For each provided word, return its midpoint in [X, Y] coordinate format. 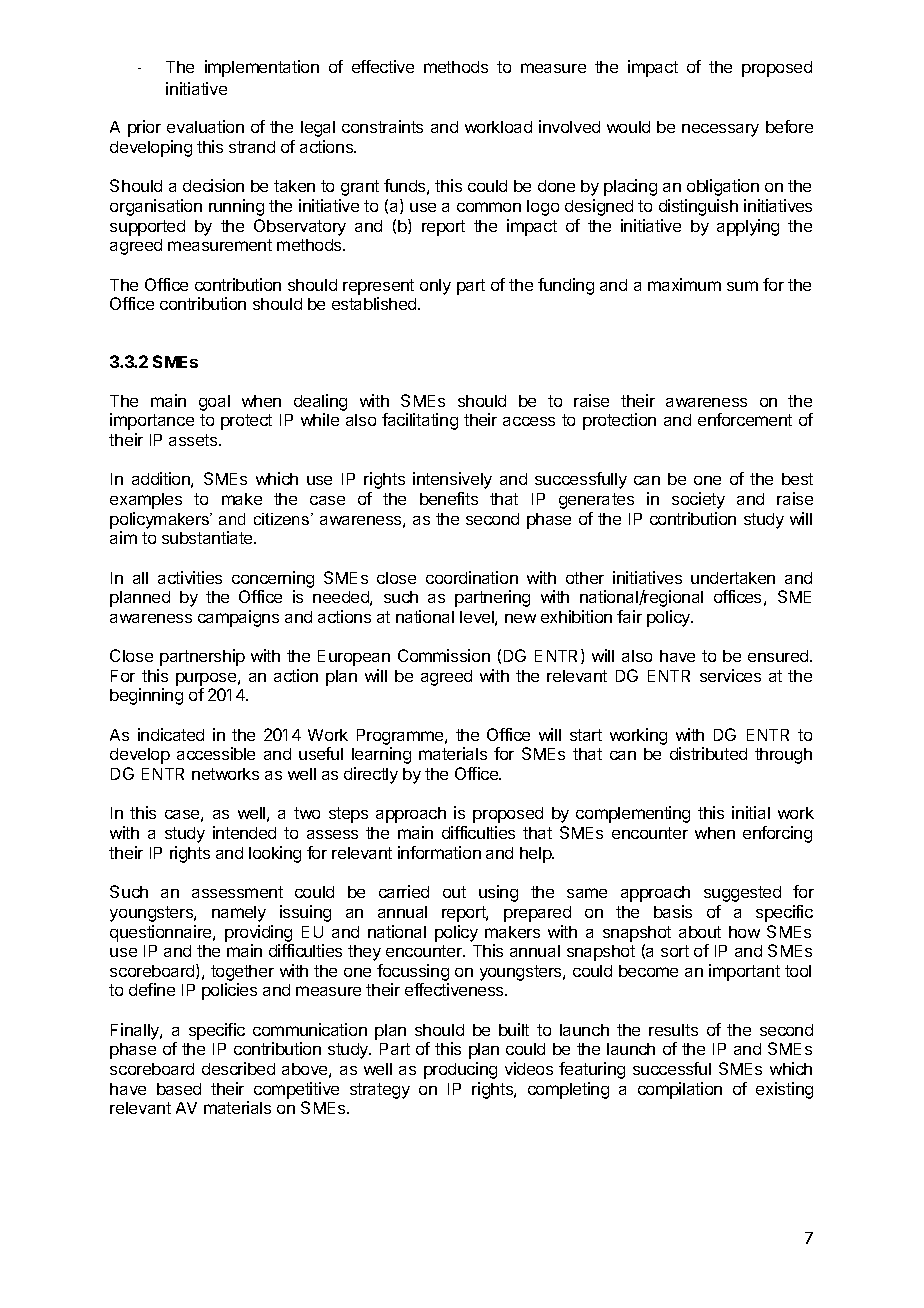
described [238, 1068]
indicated [171, 734]
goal [214, 403]
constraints [382, 126]
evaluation [205, 126]
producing [460, 1070]
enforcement [745, 419]
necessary [720, 130]
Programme [401, 737]
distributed [708, 753]
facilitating [420, 421]
